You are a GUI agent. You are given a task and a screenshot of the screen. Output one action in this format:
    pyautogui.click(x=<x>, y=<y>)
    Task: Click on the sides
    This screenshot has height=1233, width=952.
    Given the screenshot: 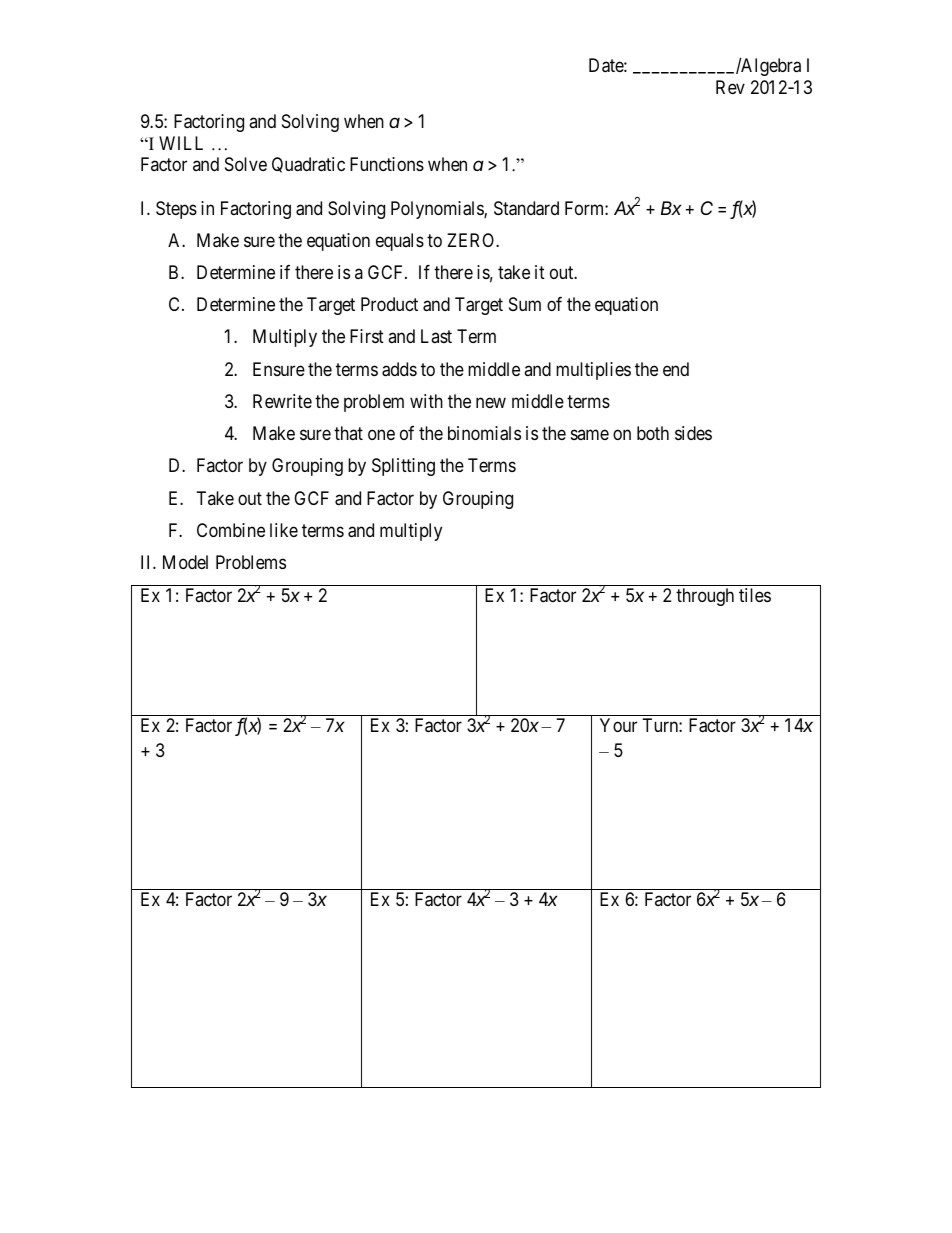 What is the action you would take?
    pyautogui.click(x=693, y=433)
